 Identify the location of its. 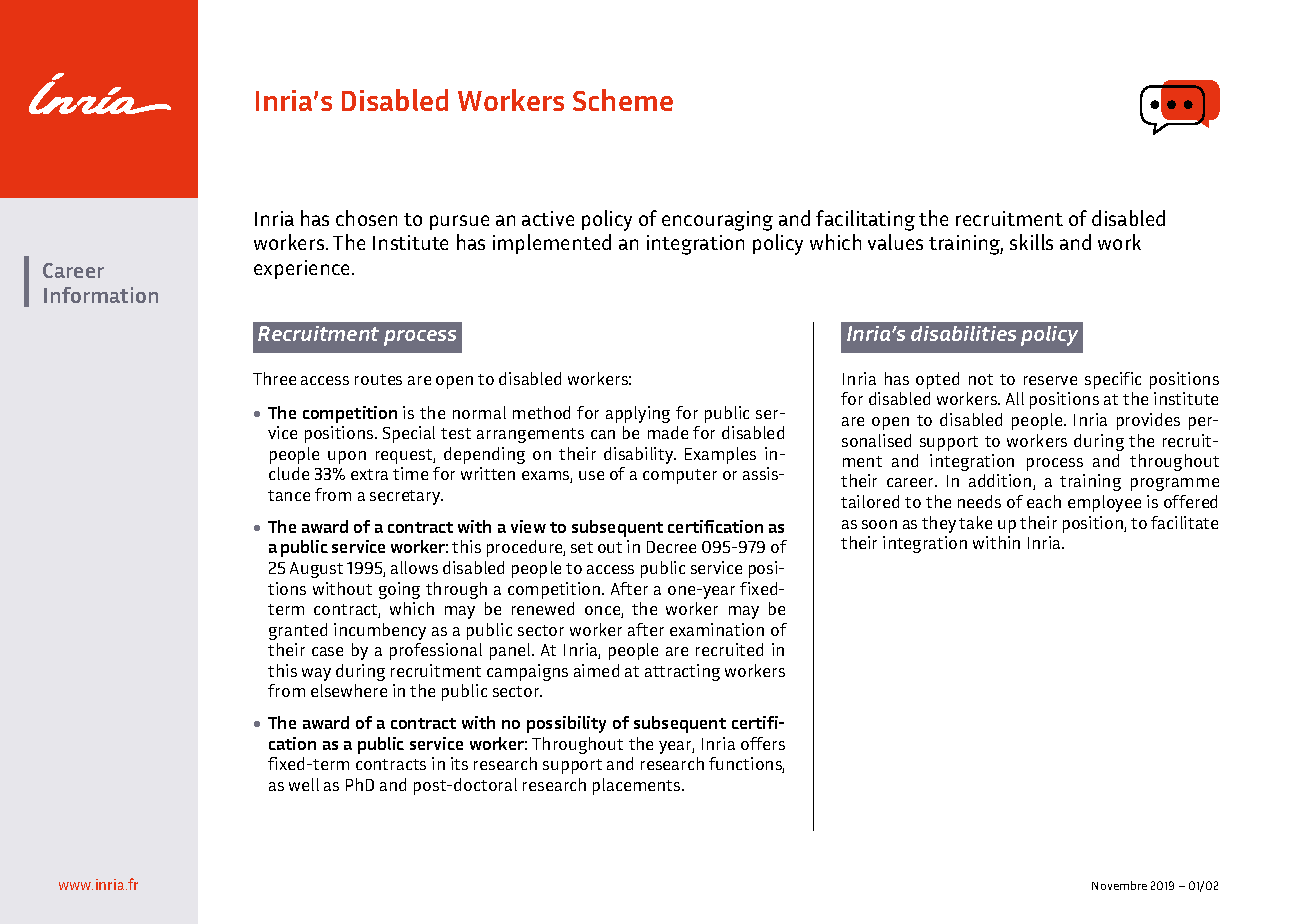
(459, 763).
